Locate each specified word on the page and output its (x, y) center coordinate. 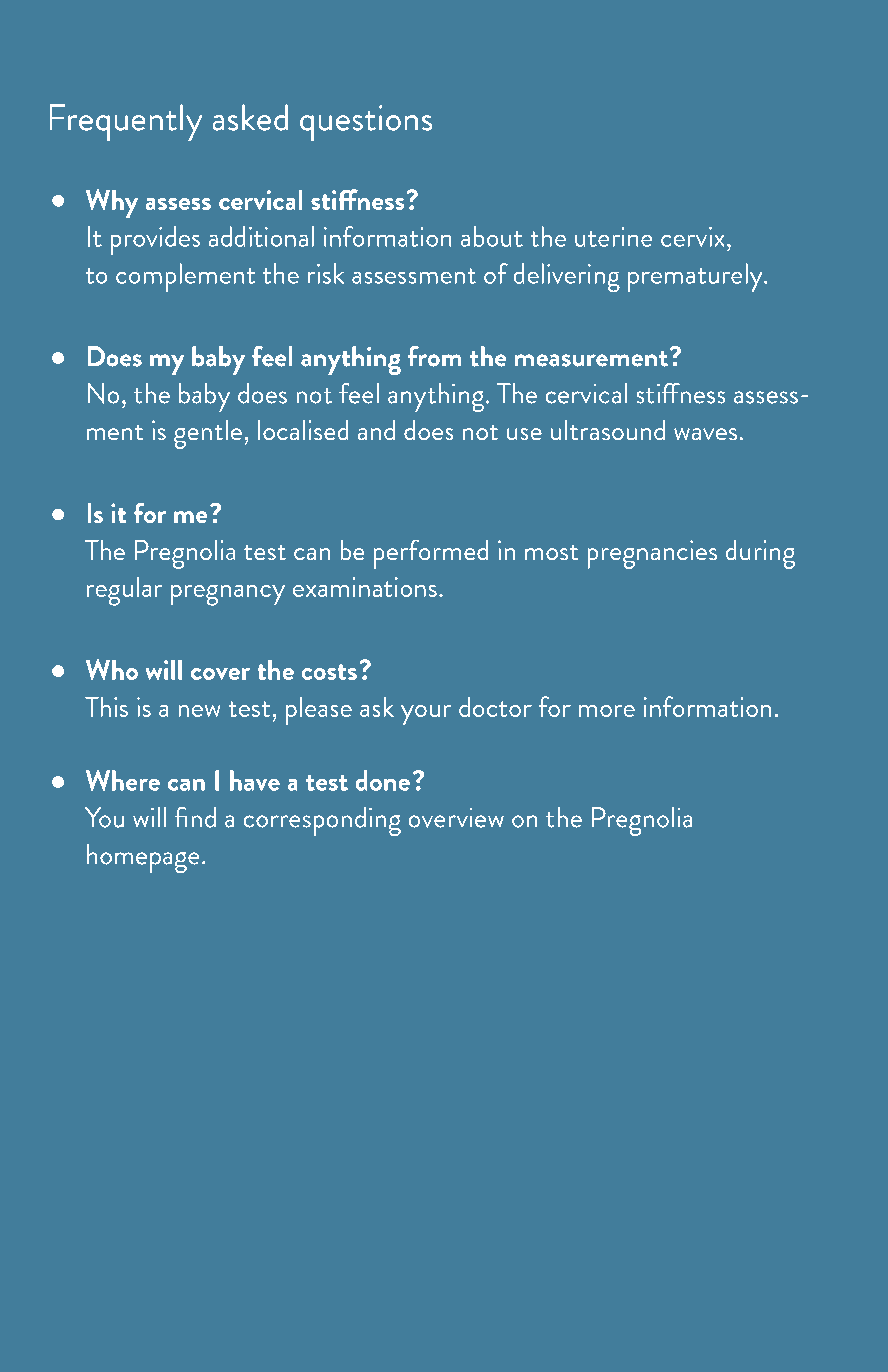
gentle (208, 434)
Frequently (126, 122)
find (195, 817)
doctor (495, 707)
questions (366, 123)
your (426, 715)
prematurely (696, 277)
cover (220, 674)
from (434, 356)
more (607, 711)
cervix (692, 237)
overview (456, 818)
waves (705, 434)
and (376, 430)
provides (155, 240)
